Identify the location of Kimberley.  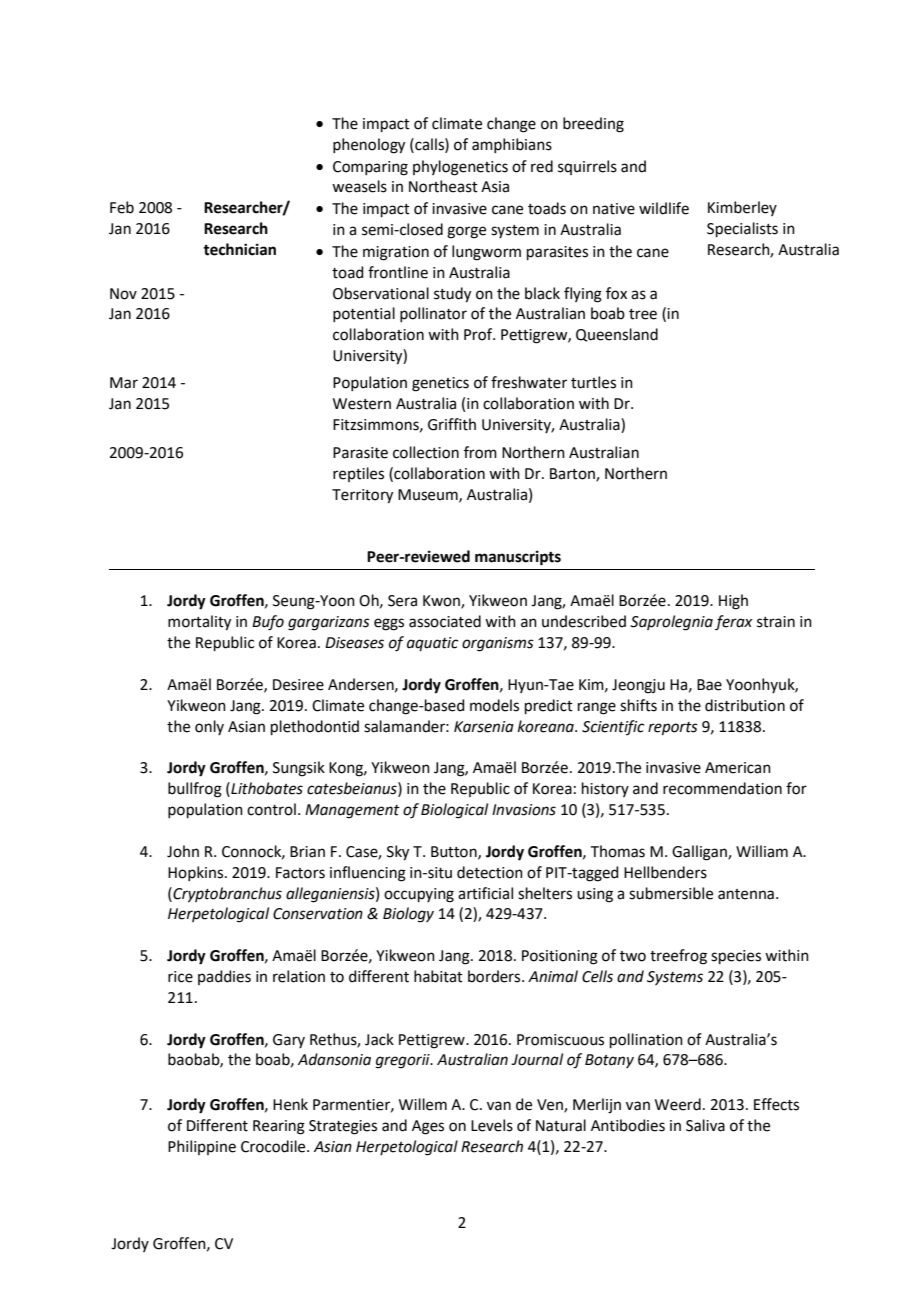
(742, 208).
